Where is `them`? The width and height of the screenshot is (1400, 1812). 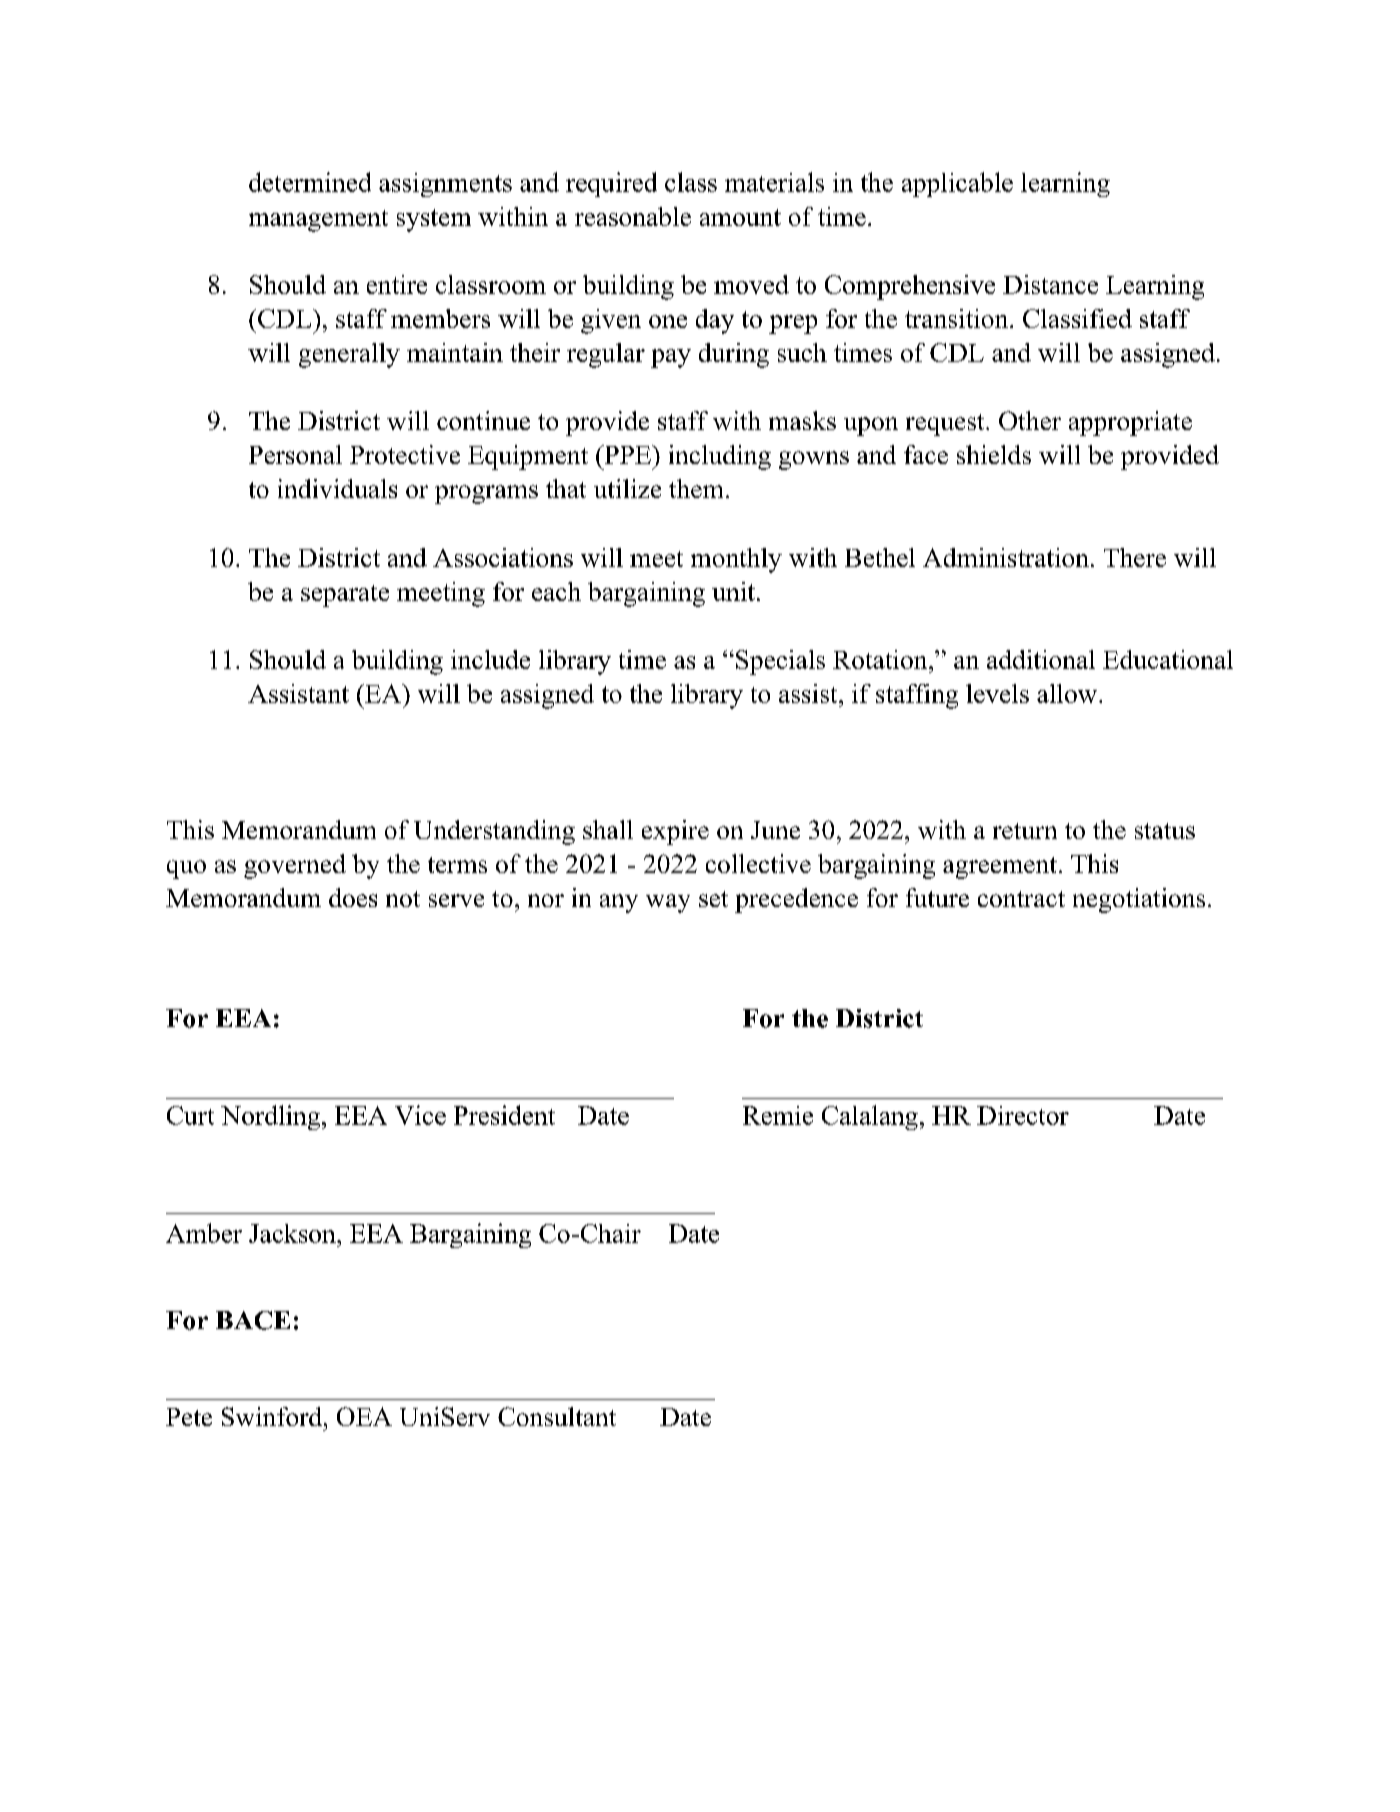
them is located at coordinates (696, 488).
